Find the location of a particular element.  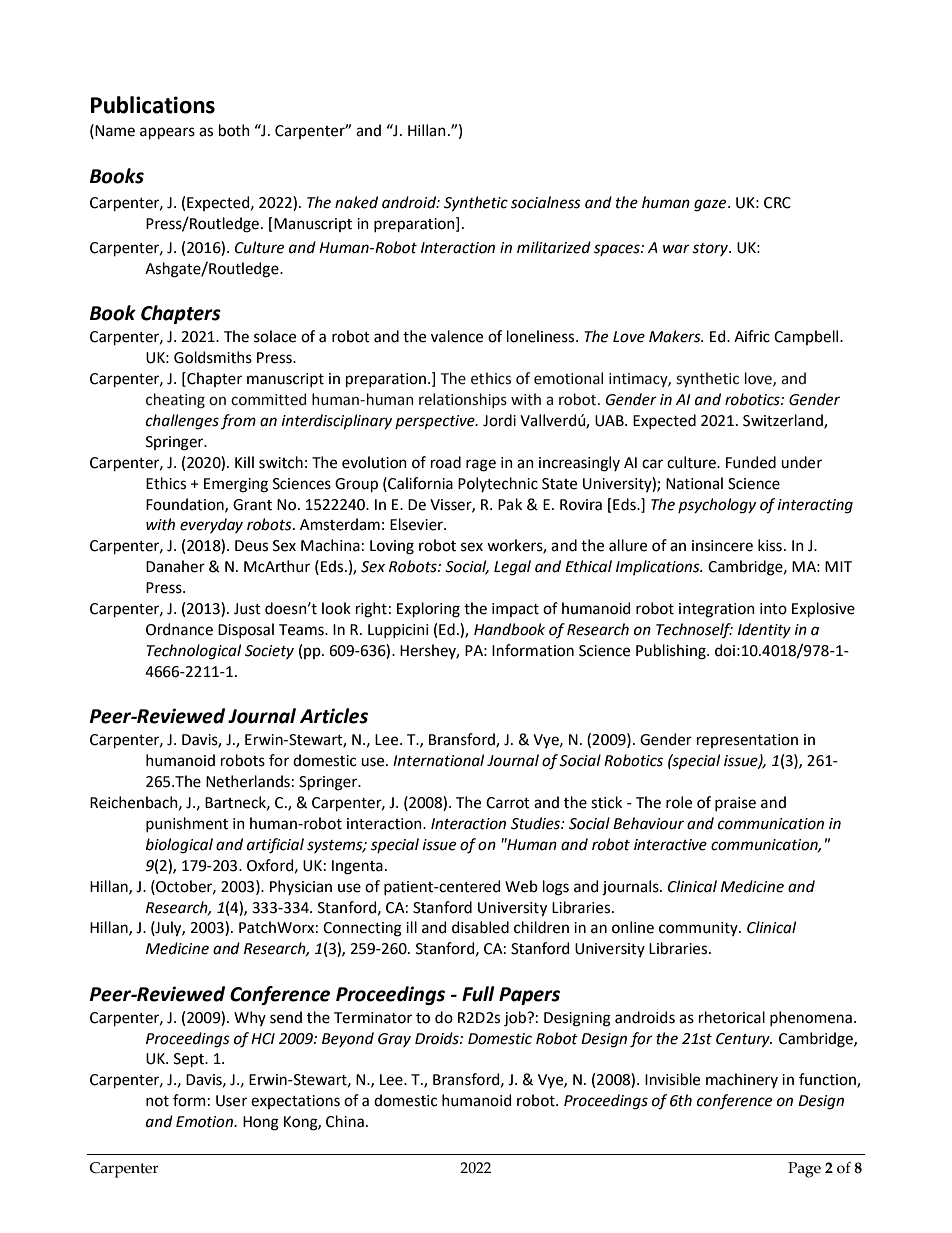

both is located at coordinates (234, 130).
